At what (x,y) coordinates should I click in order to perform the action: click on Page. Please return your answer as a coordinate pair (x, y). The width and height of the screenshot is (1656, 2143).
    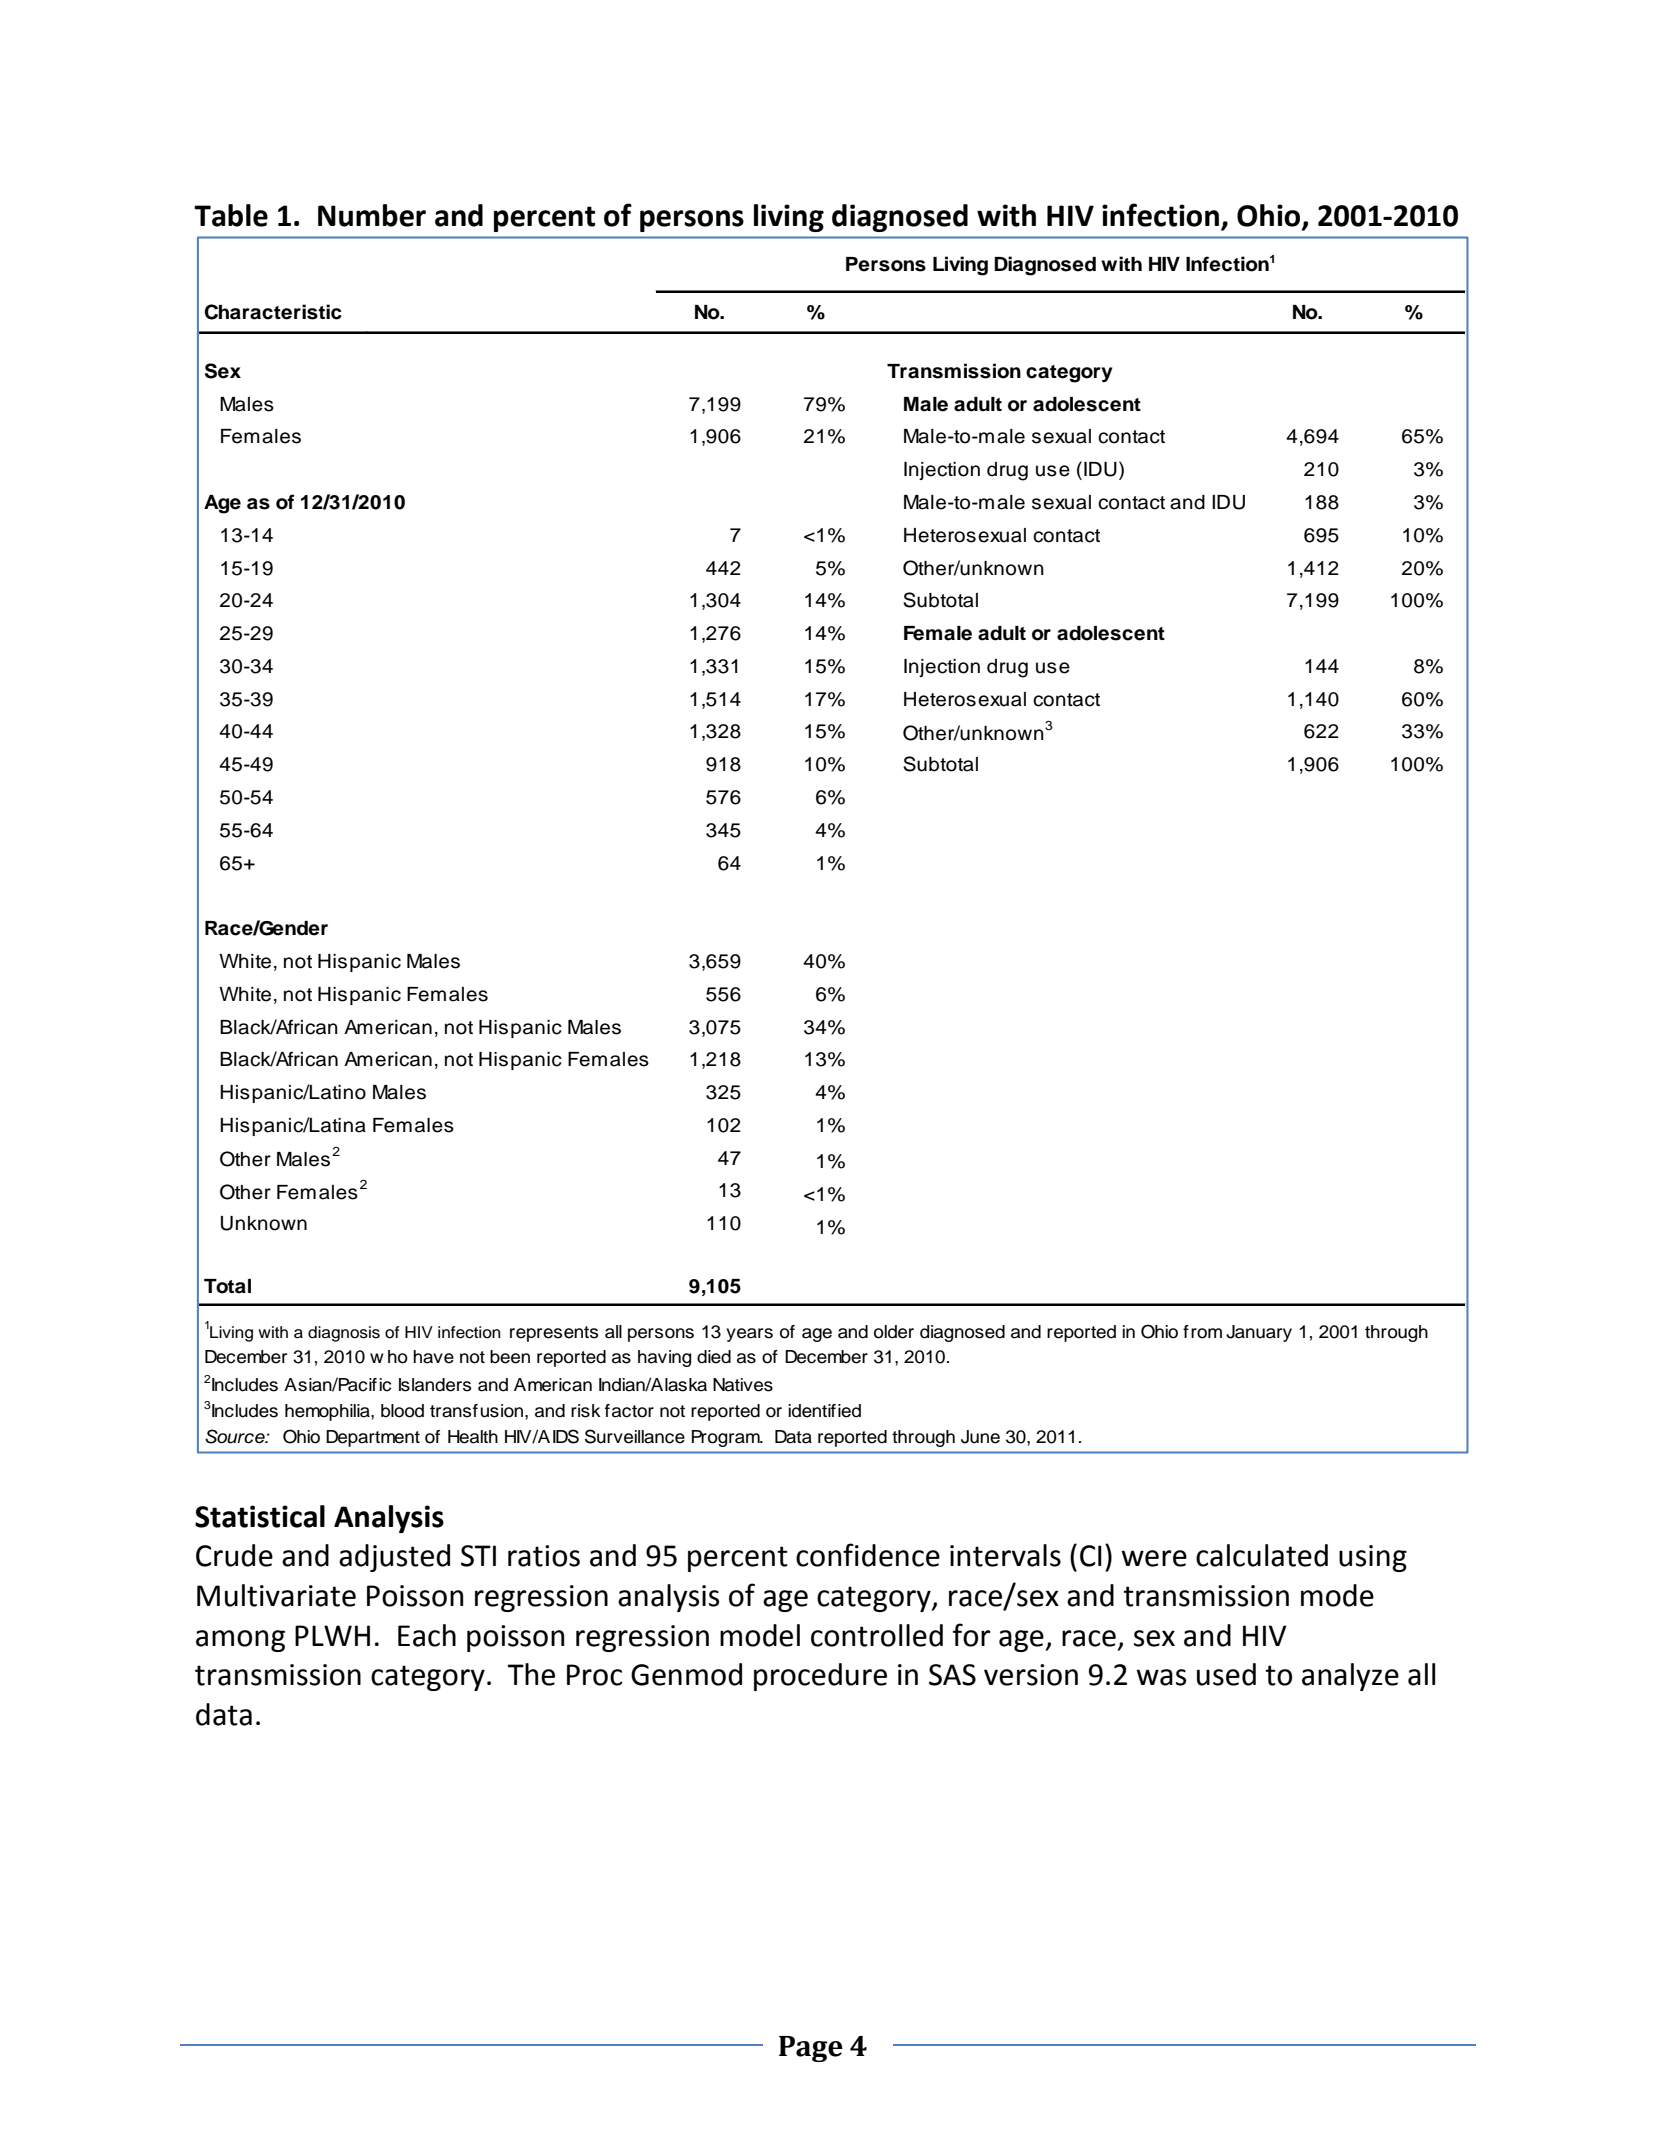
    Looking at the image, I should click on (811, 2049).
